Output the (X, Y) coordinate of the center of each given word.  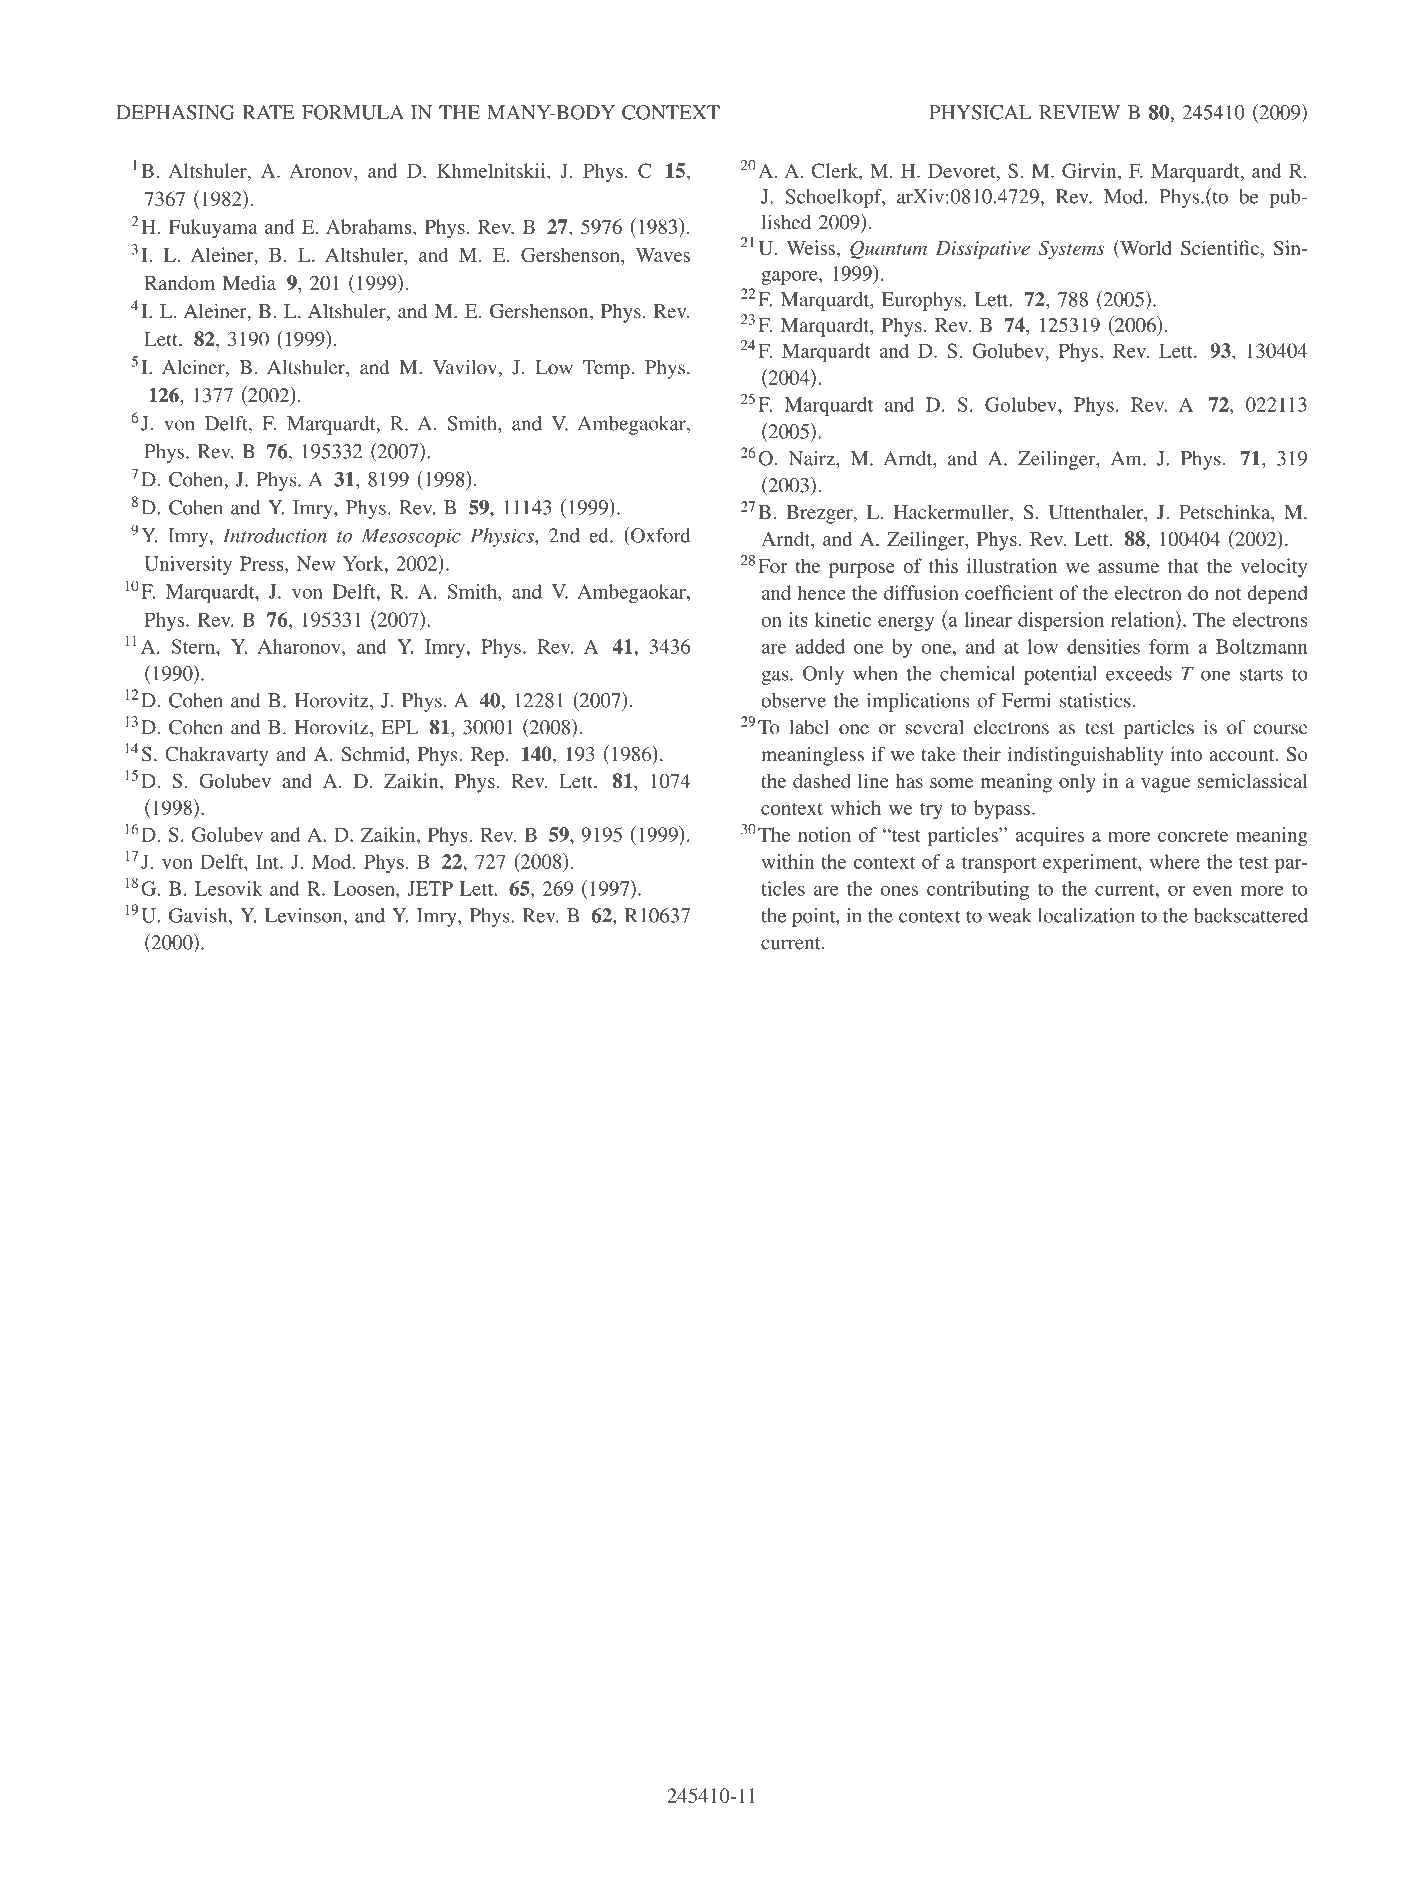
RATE (268, 112)
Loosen (365, 888)
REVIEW (1079, 112)
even (1212, 891)
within (787, 861)
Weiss (812, 249)
